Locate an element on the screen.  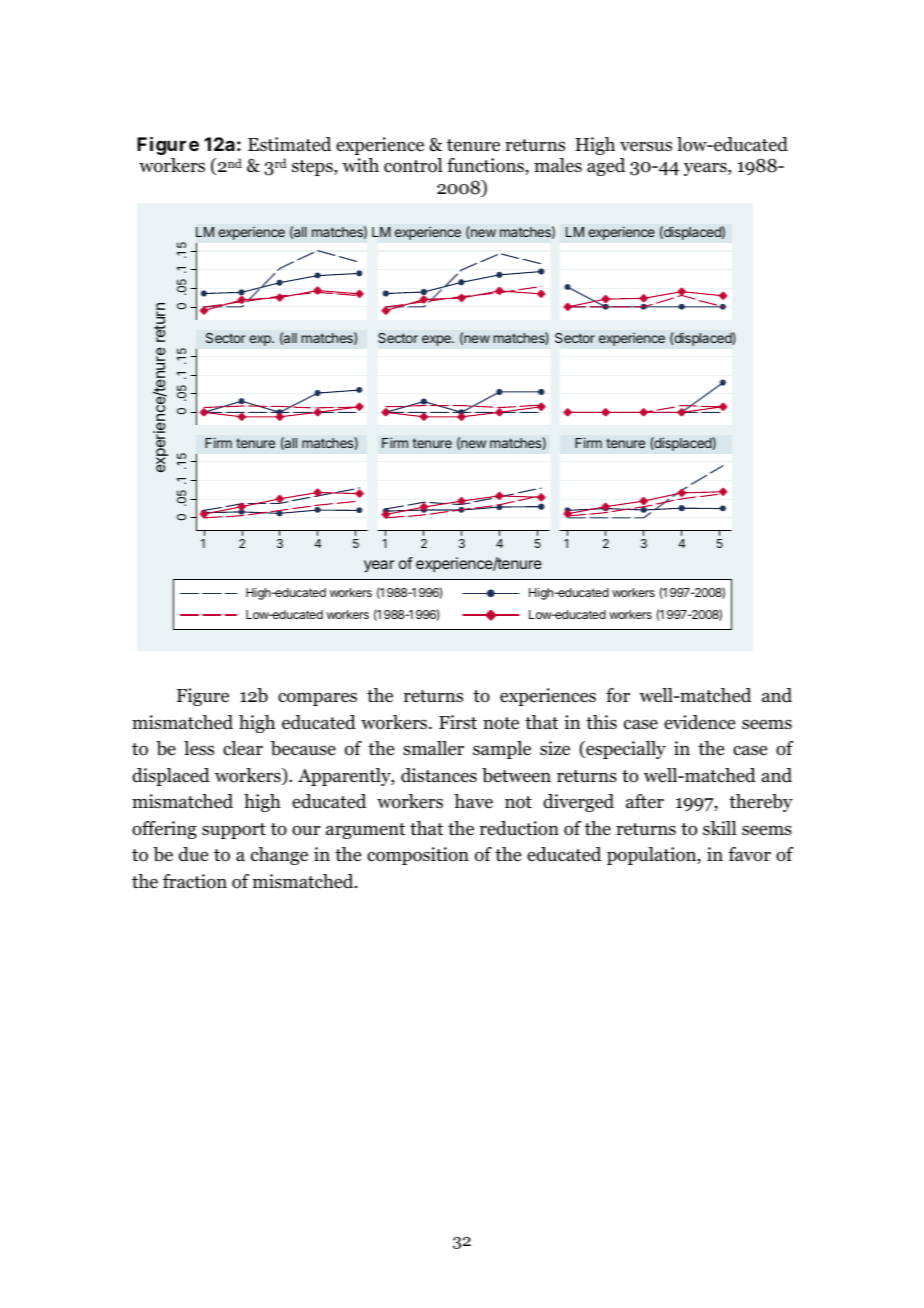
versus is located at coordinates (646, 146).
